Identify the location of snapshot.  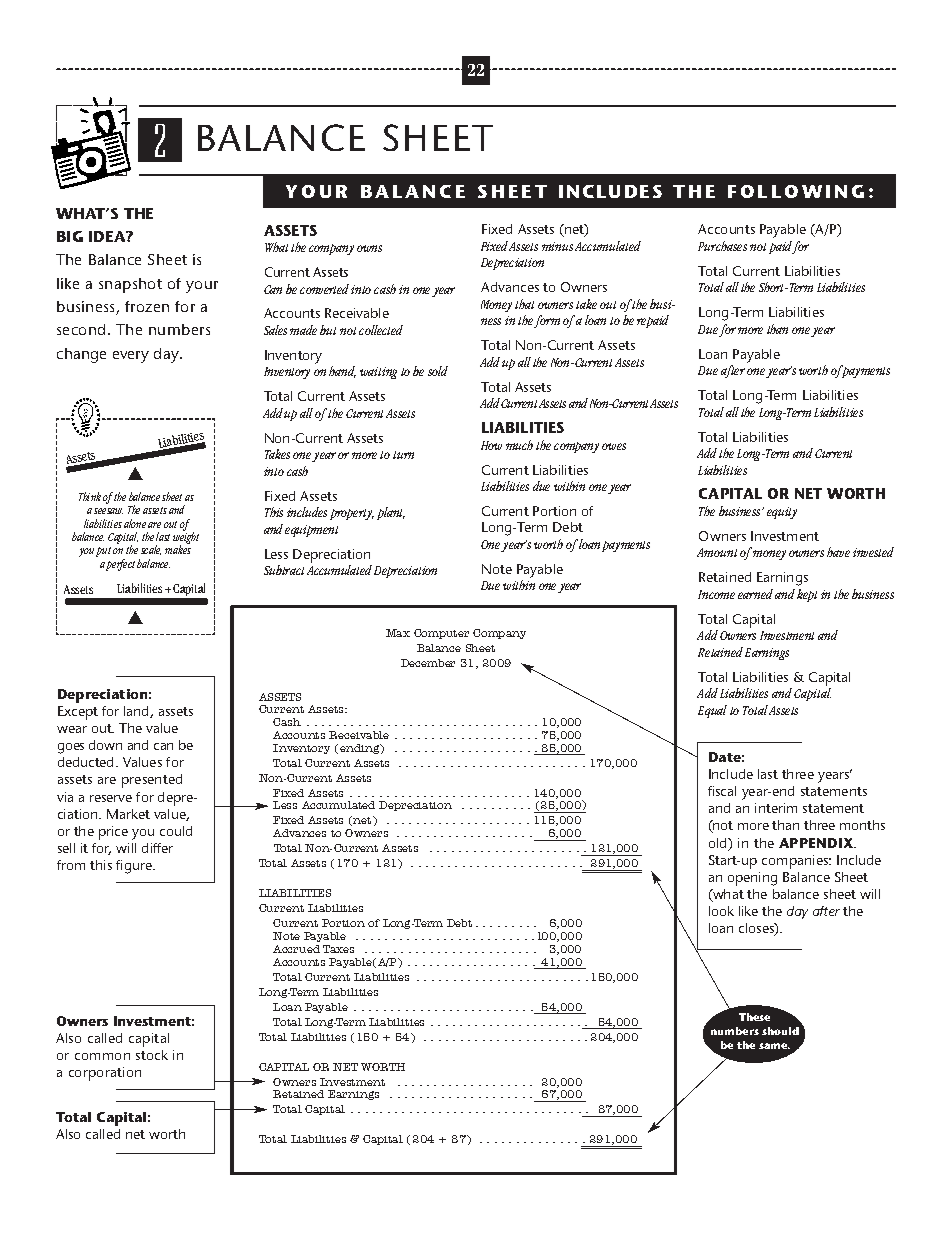
(130, 285).
